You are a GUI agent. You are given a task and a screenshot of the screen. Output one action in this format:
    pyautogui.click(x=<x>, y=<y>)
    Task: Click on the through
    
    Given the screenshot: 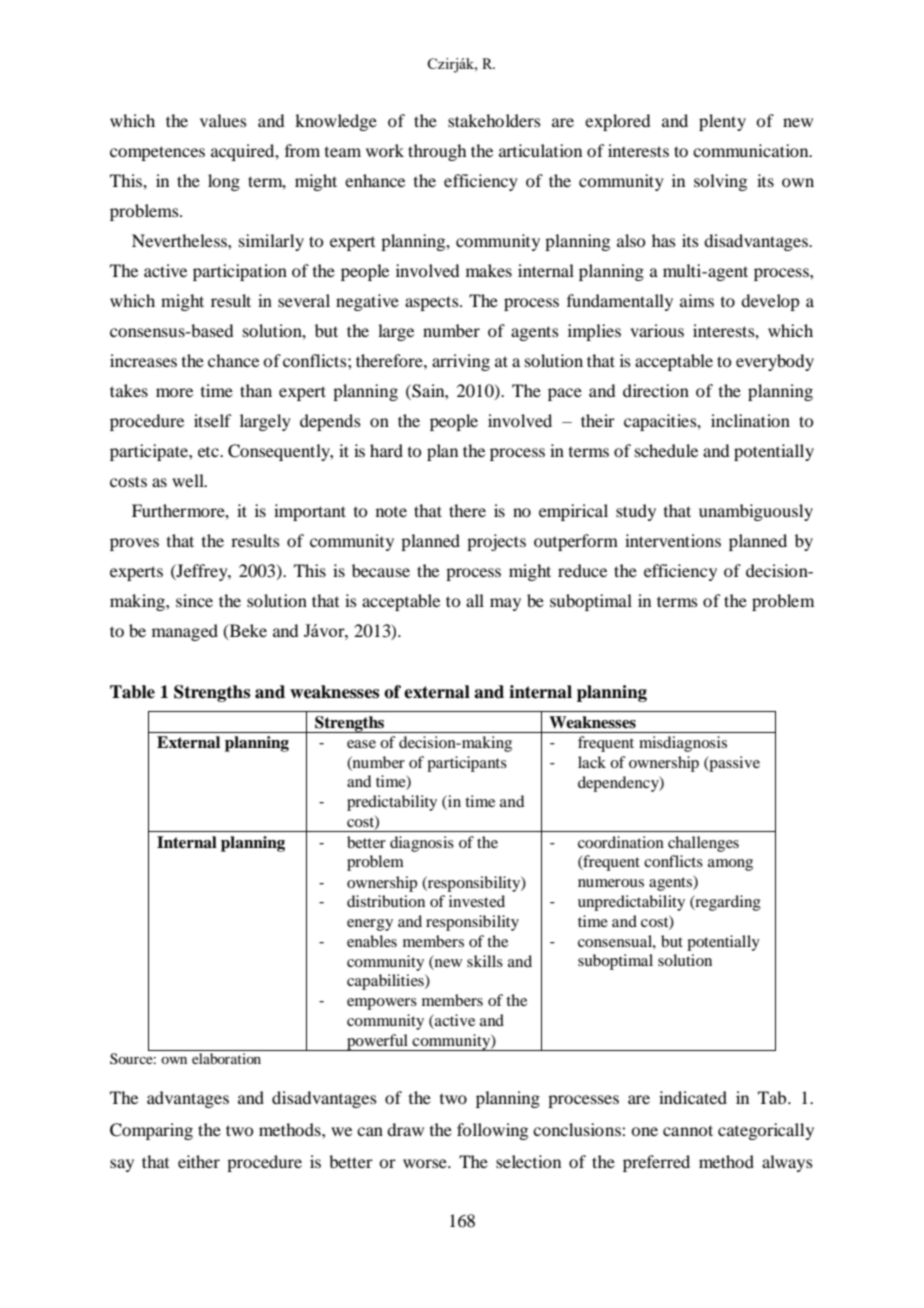 What is the action you would take?
    pyautogui.click(x=437, y=152)
